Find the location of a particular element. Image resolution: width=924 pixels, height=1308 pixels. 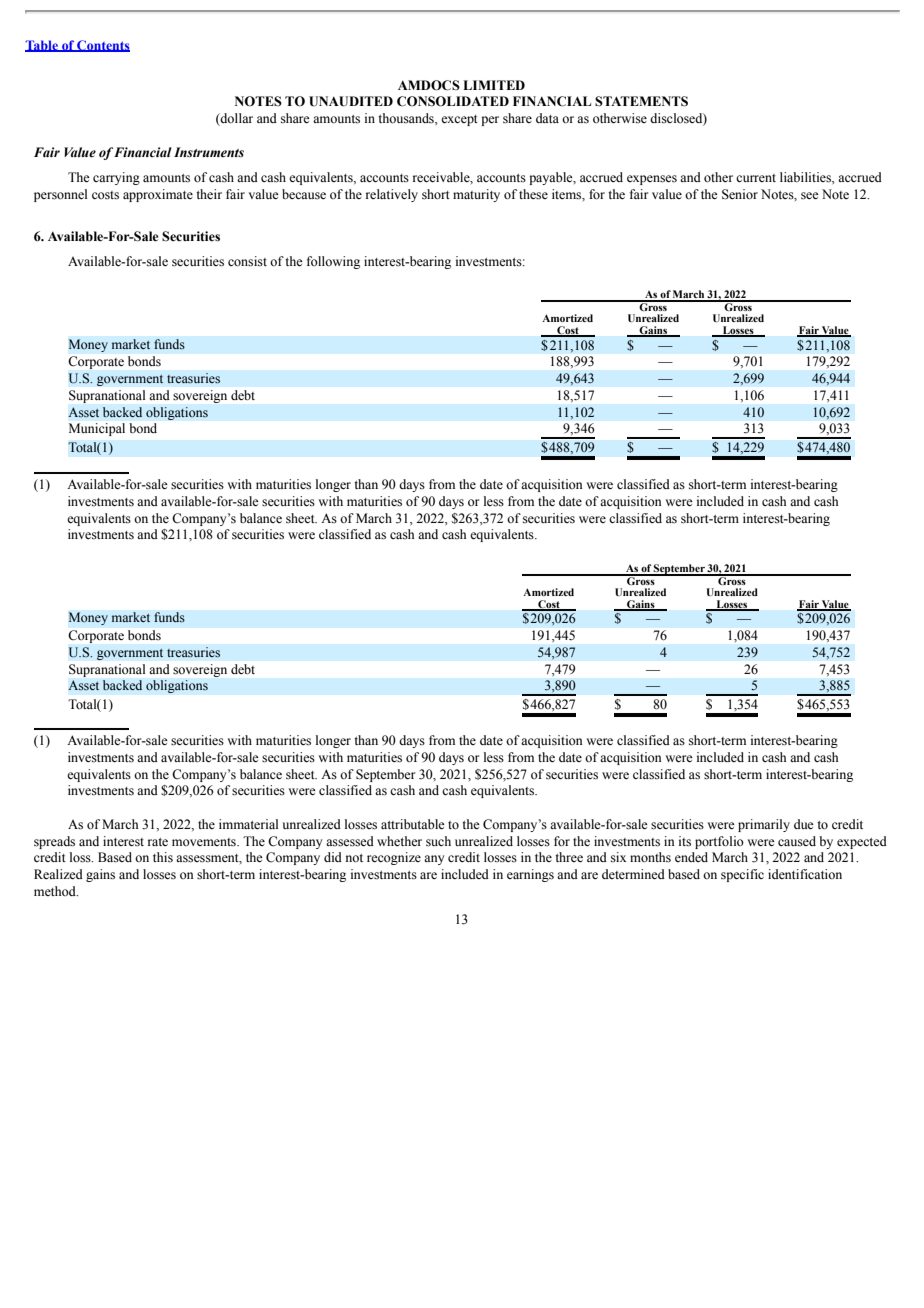

Contents is located at coordinates (102, 46).
